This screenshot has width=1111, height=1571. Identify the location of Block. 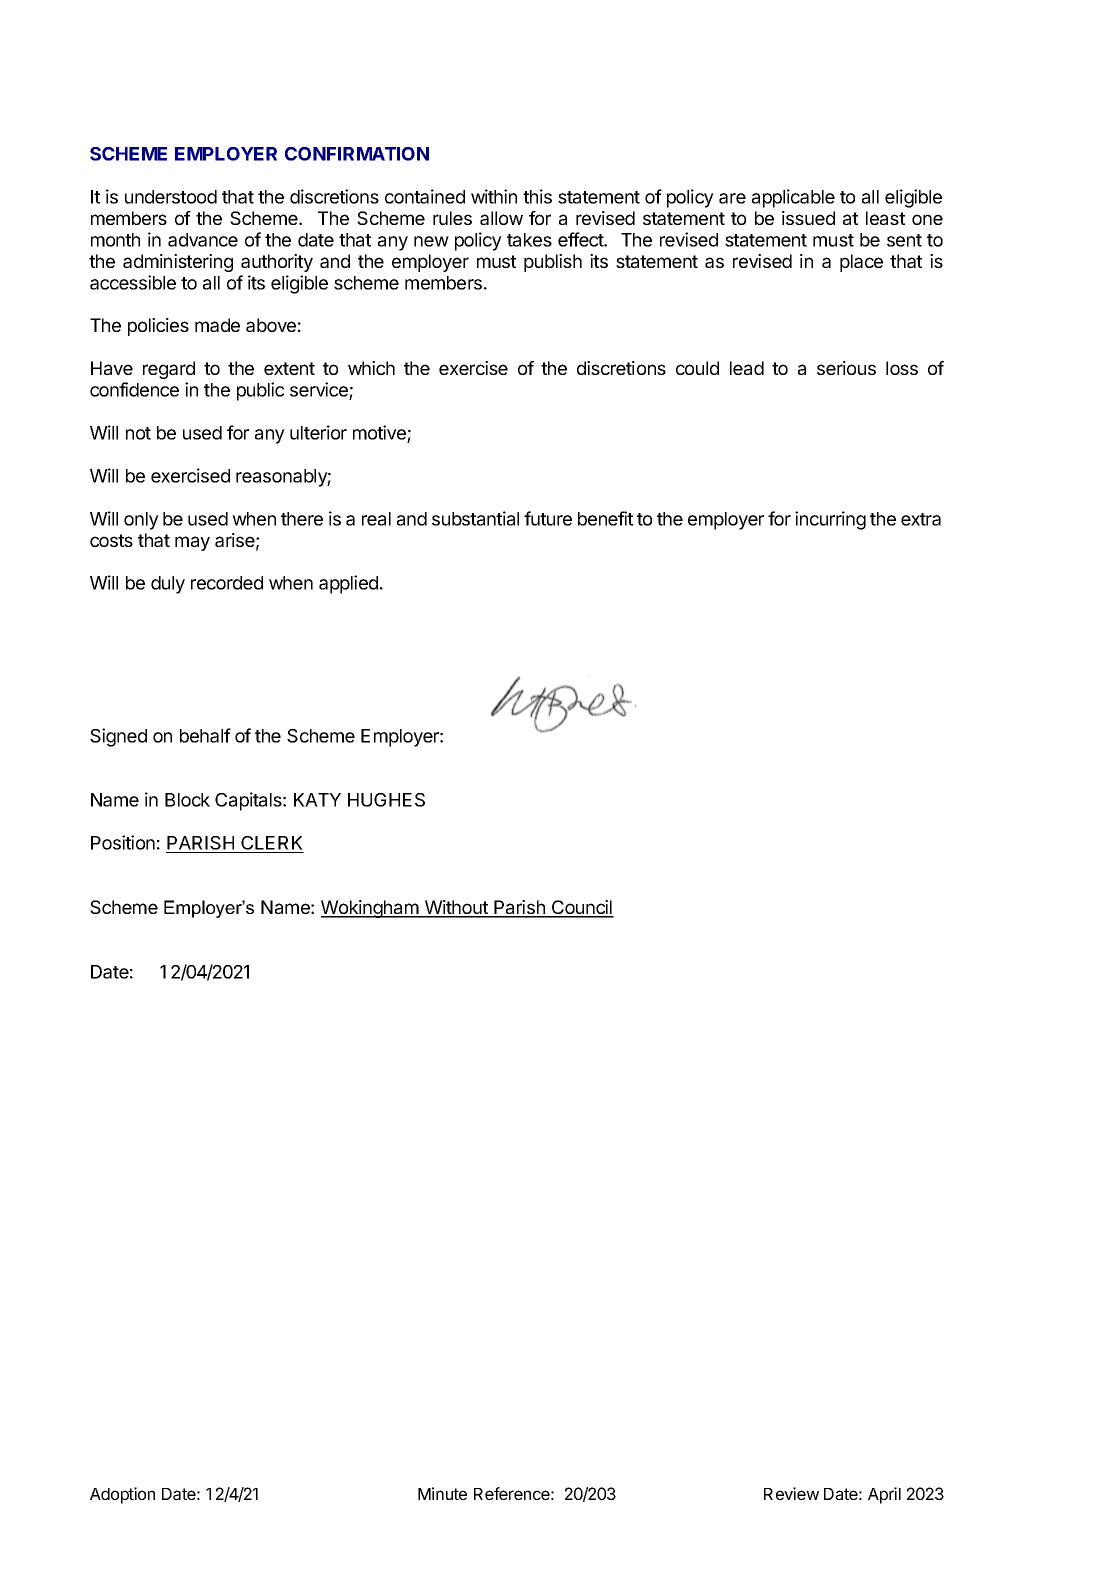
(187, 800).
